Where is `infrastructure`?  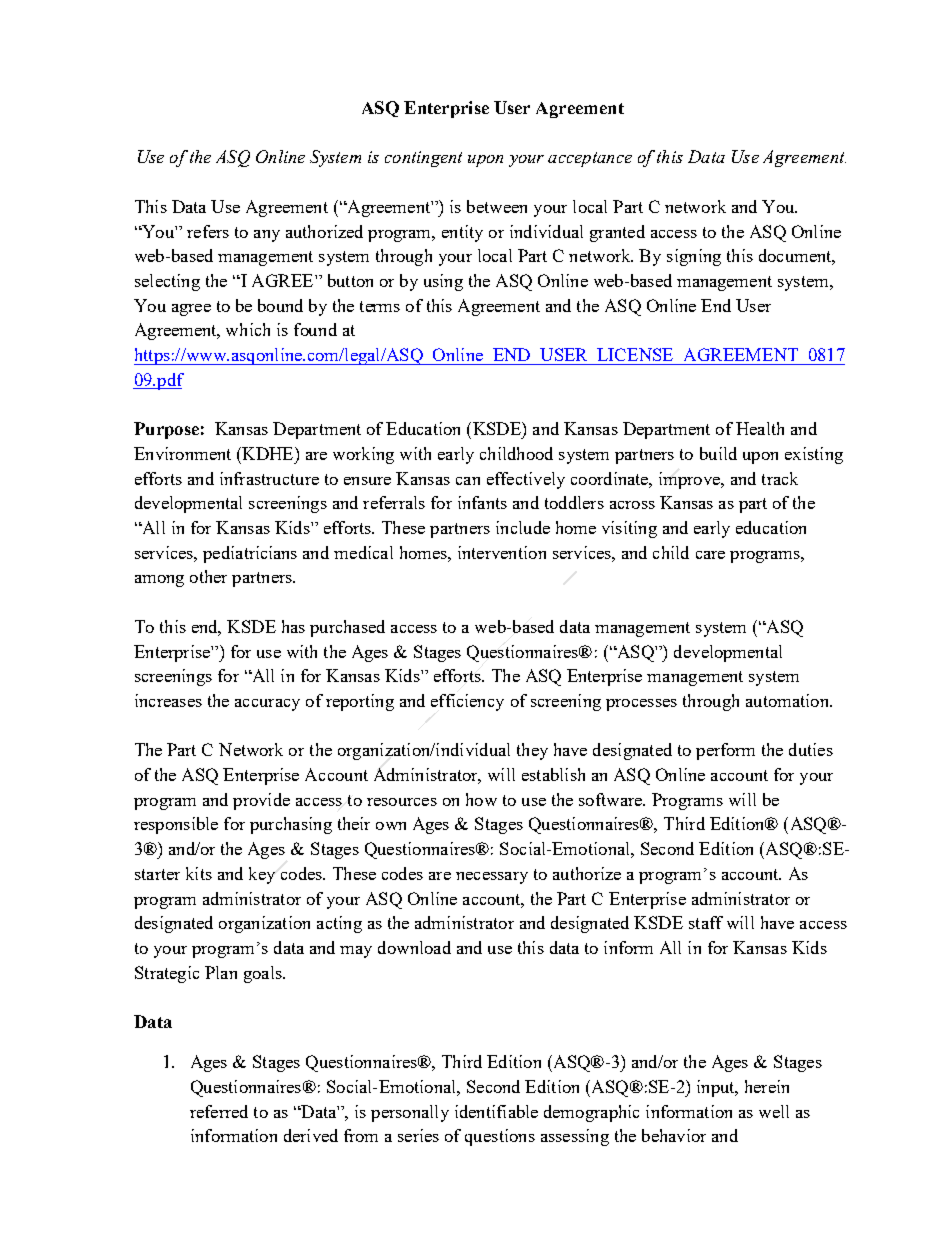
infrastructure is located at coordinates (269, 478).
